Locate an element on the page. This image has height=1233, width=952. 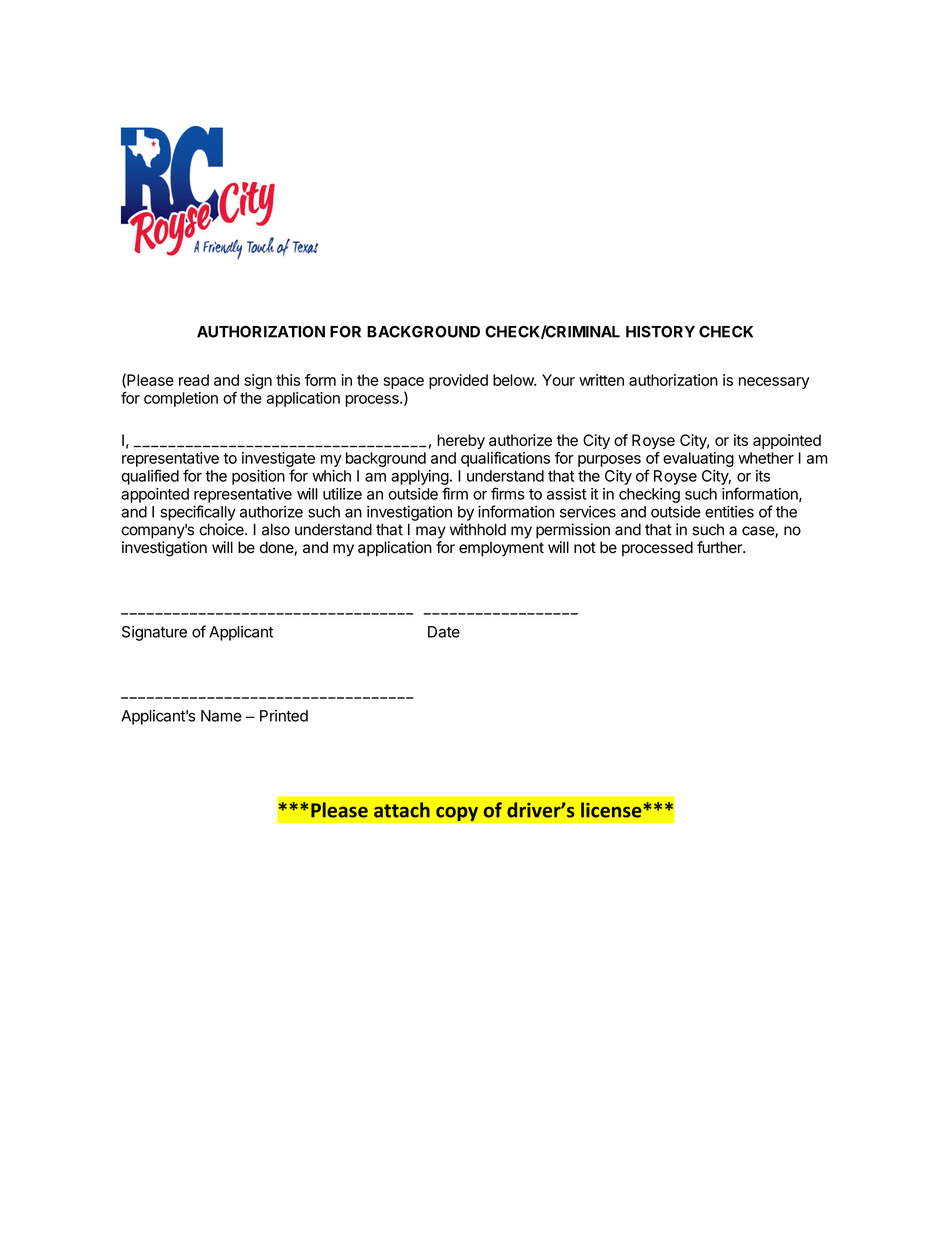
Date is located at coordinates (444, 632).
